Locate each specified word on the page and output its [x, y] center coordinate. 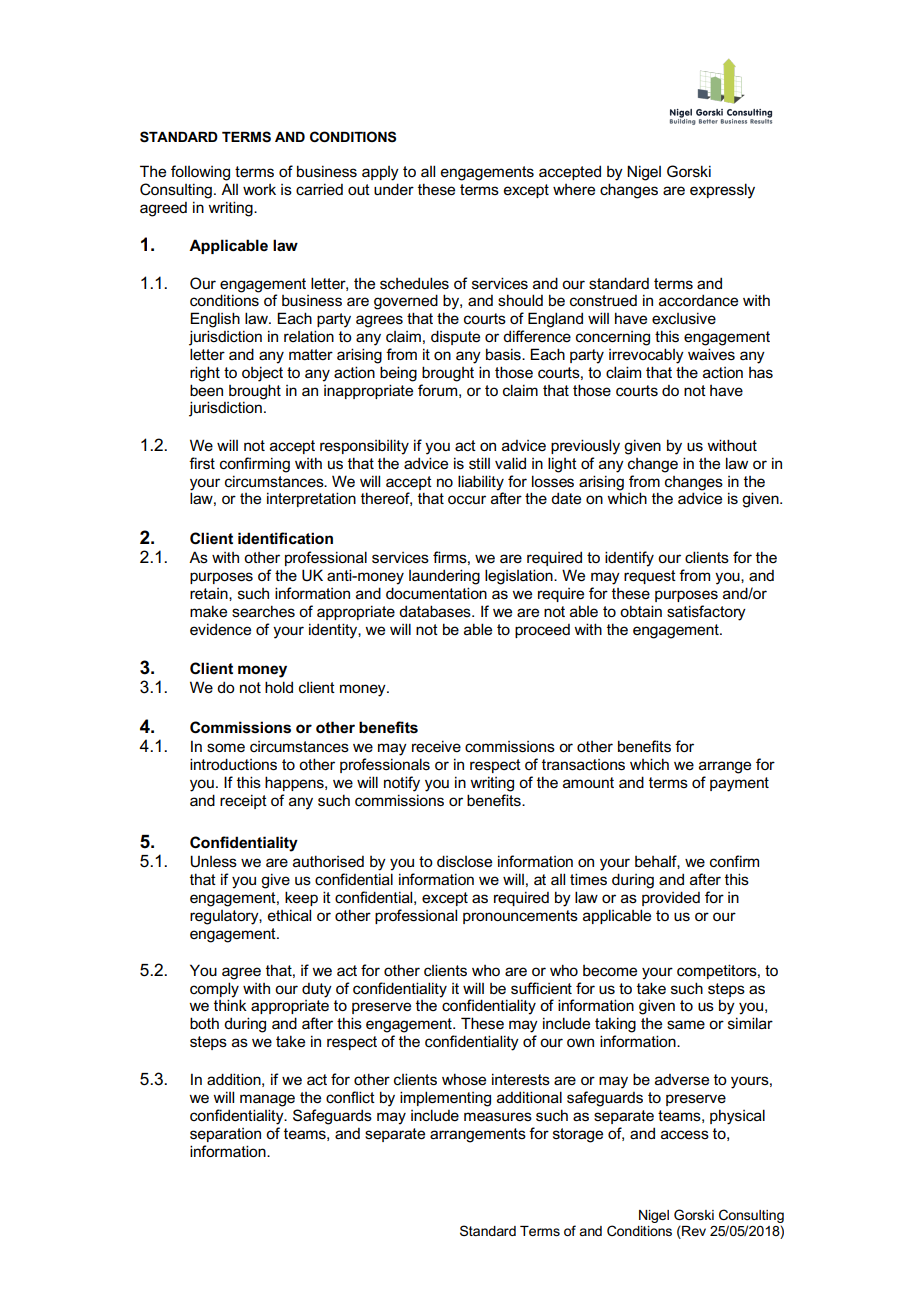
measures [498, 1117]
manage [267, 1100]
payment [739, 784]
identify [629, 559]
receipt [243, 801]
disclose [464, 861]
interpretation [311, 499]
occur [467, 499]
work [259, 189]
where [574, 190]
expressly [722, 191]
